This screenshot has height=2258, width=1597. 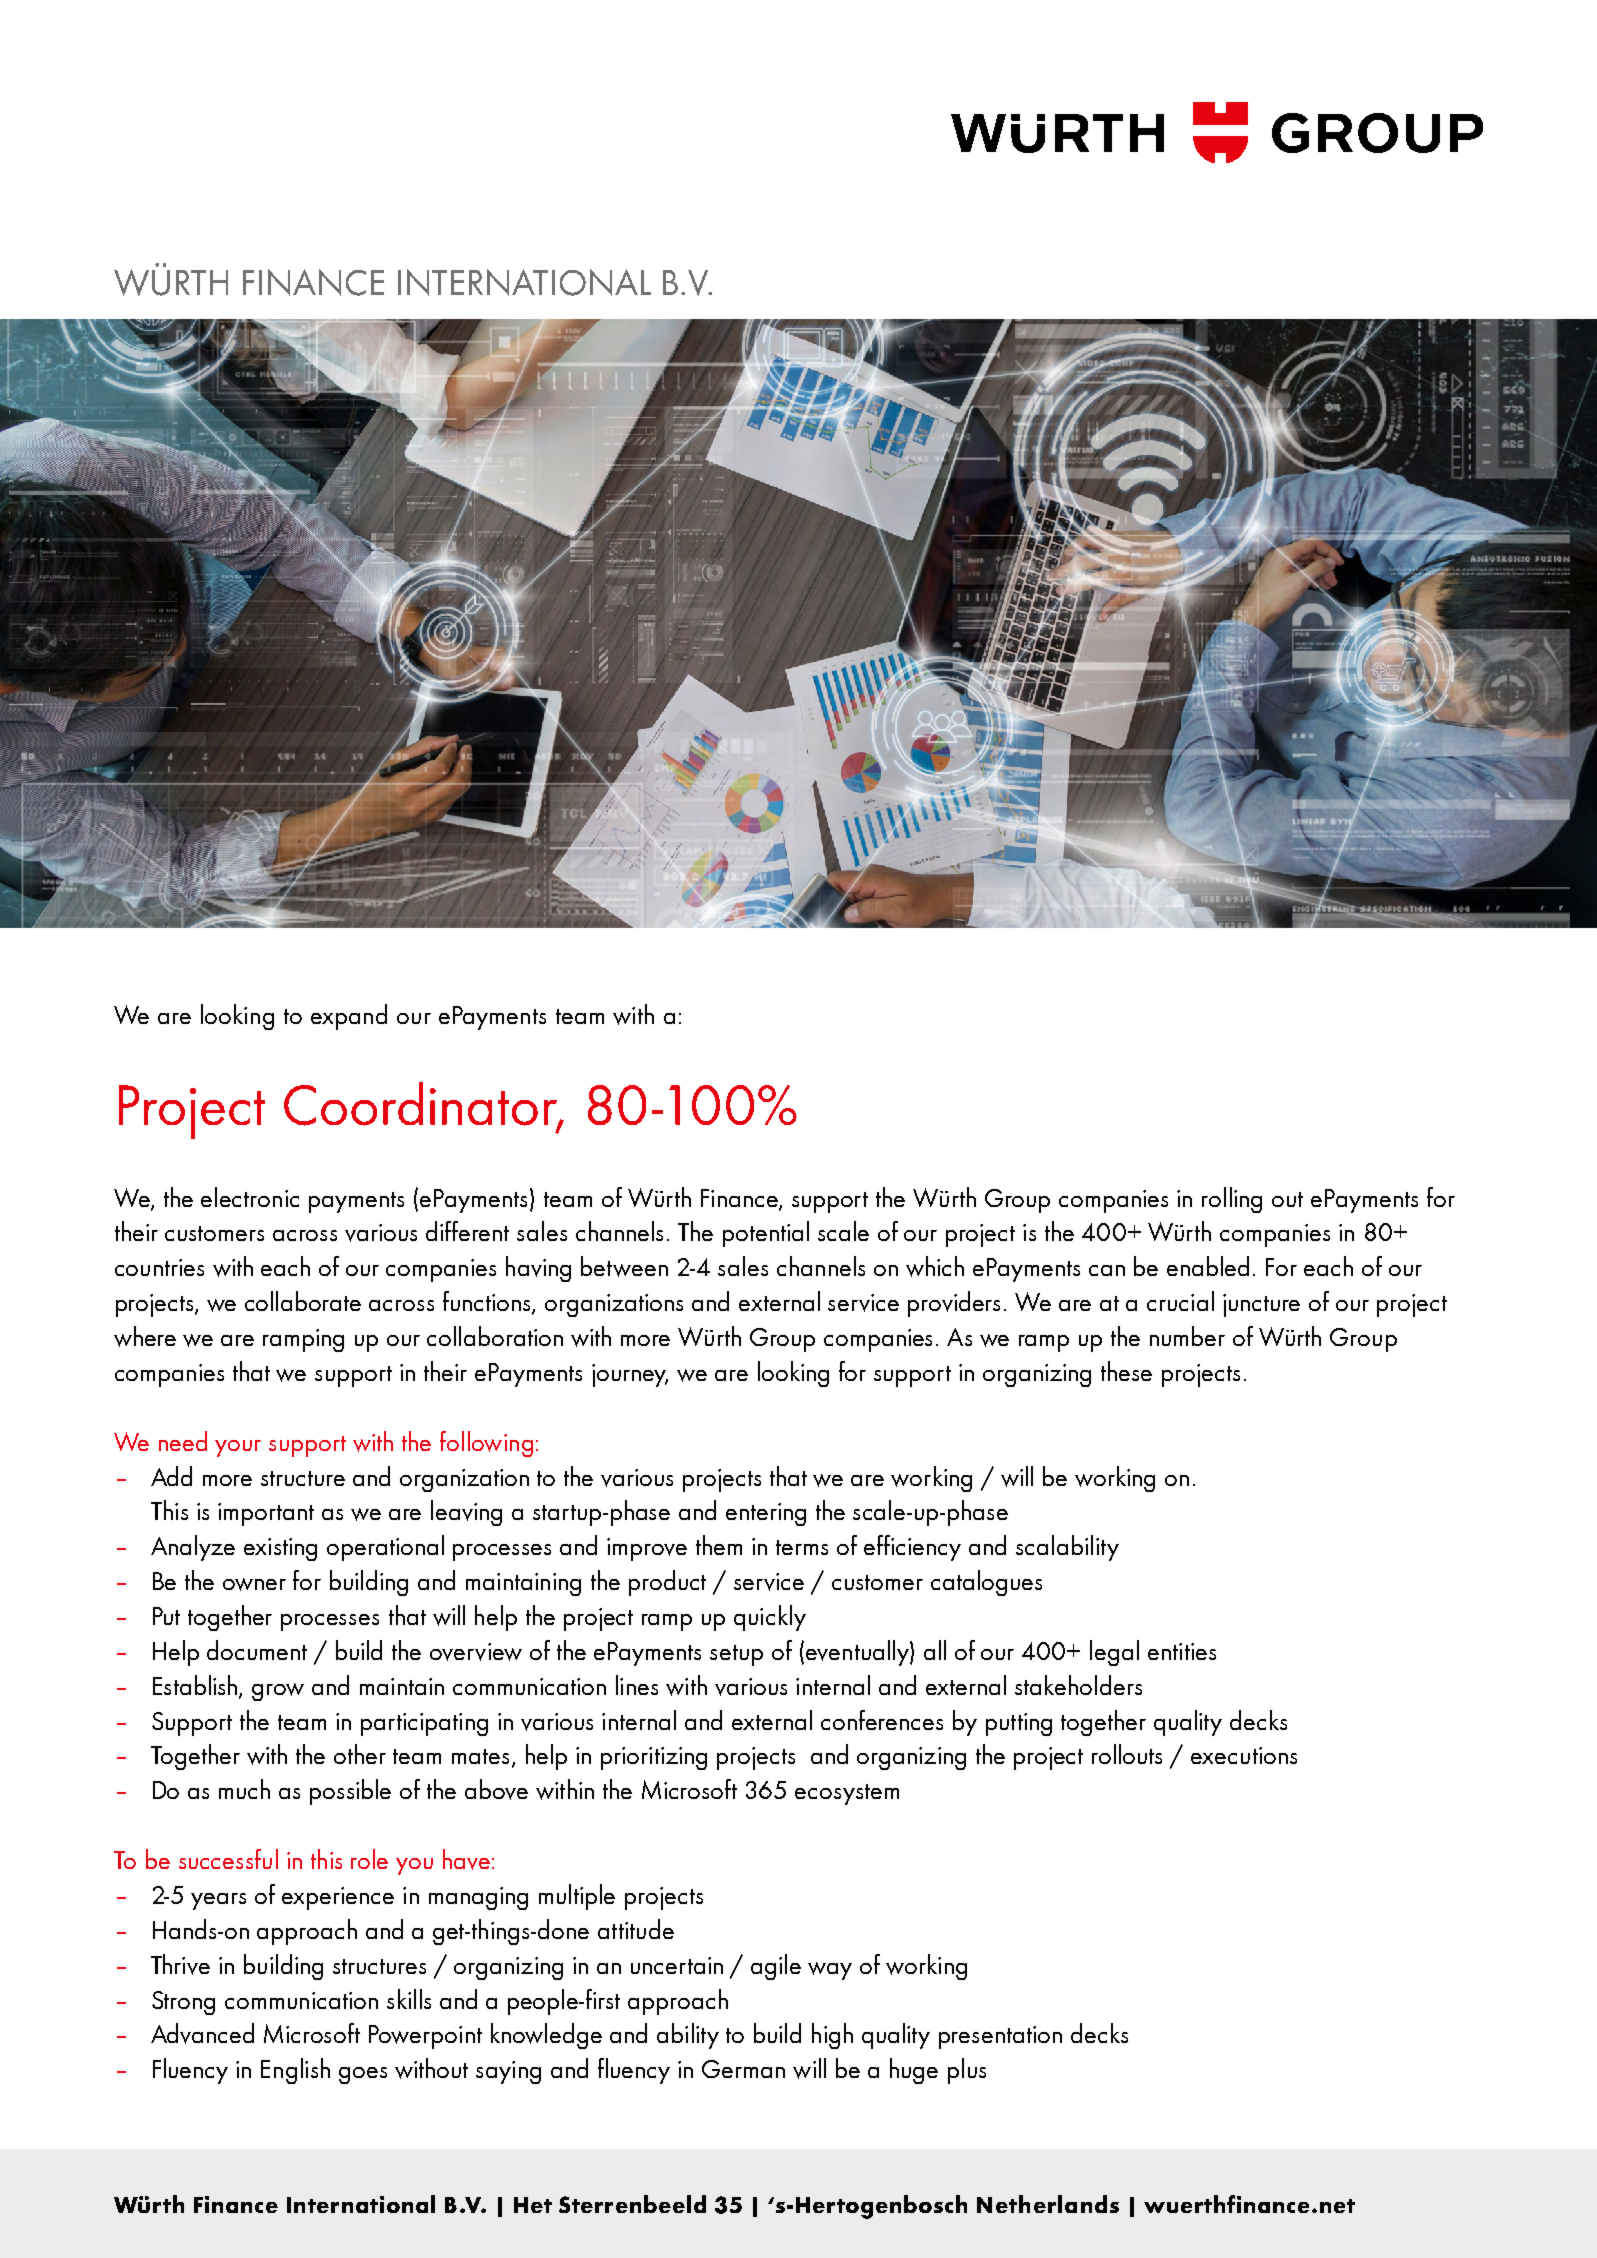 What do you see at coordinates (244, 1789) in the screenshot?
I see `much` at bounding box center [244, 1789].
